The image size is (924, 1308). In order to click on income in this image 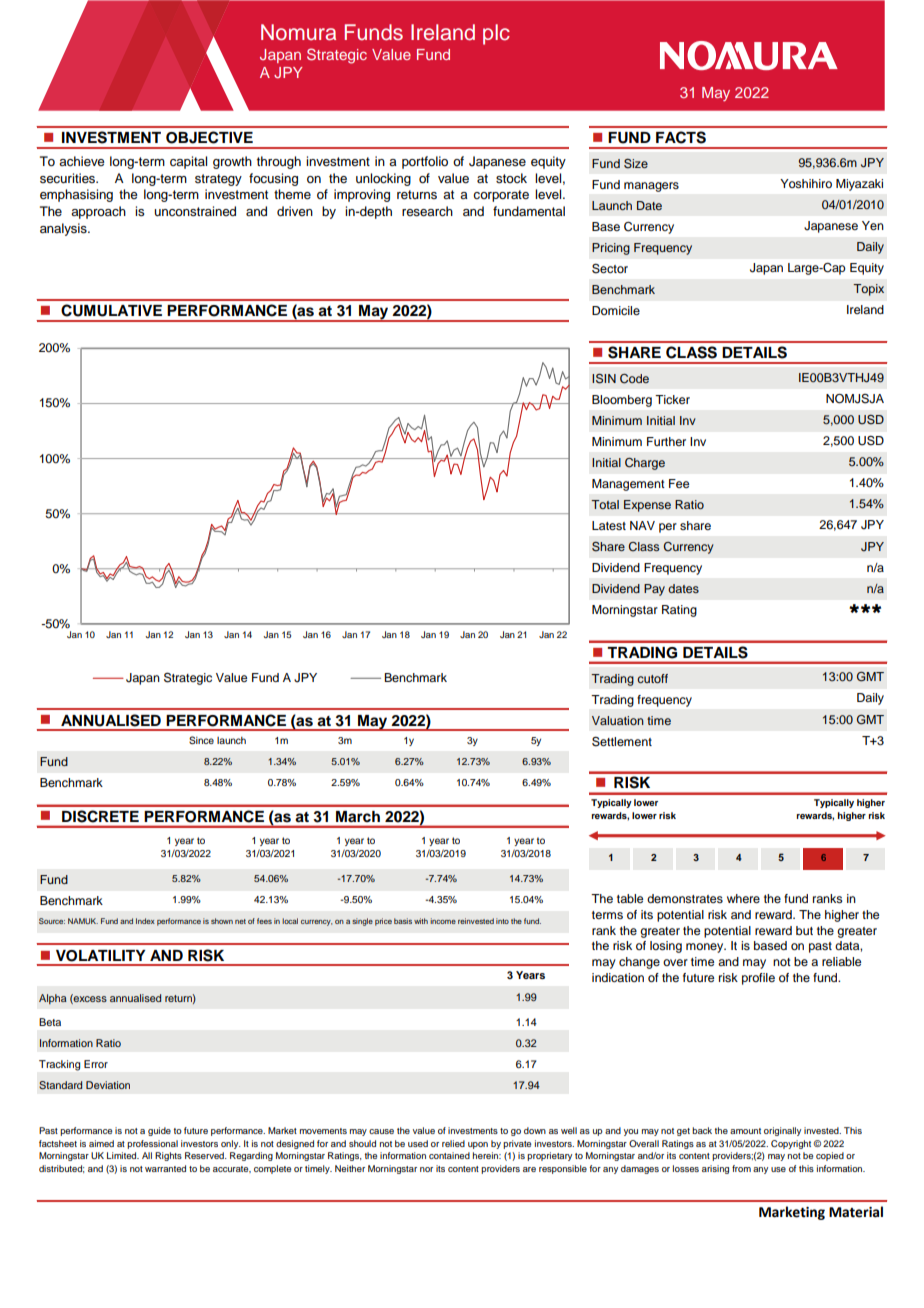, I will do `click(443, 921)`.
